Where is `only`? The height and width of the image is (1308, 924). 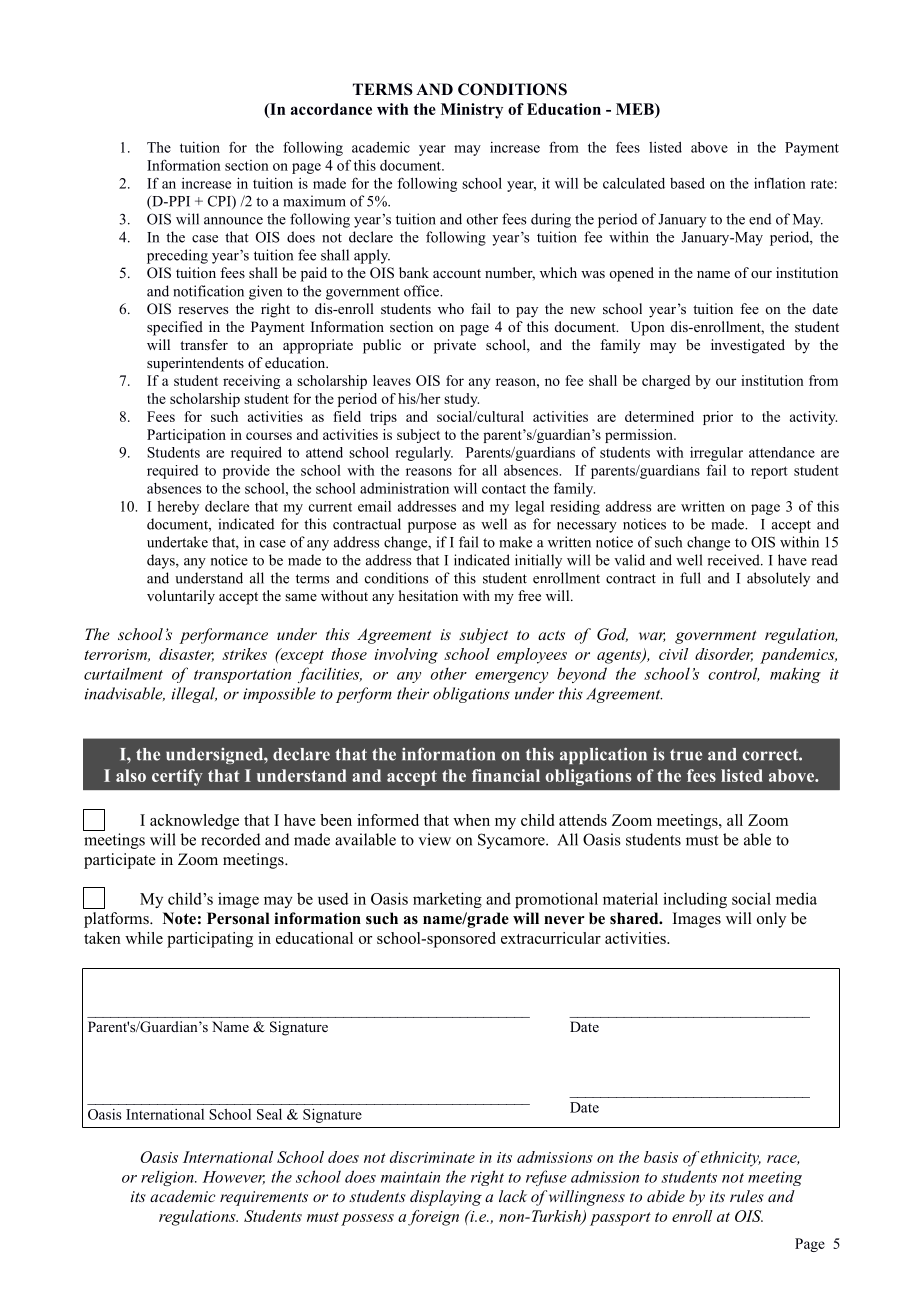
only is located at coordinates (771, 920).
